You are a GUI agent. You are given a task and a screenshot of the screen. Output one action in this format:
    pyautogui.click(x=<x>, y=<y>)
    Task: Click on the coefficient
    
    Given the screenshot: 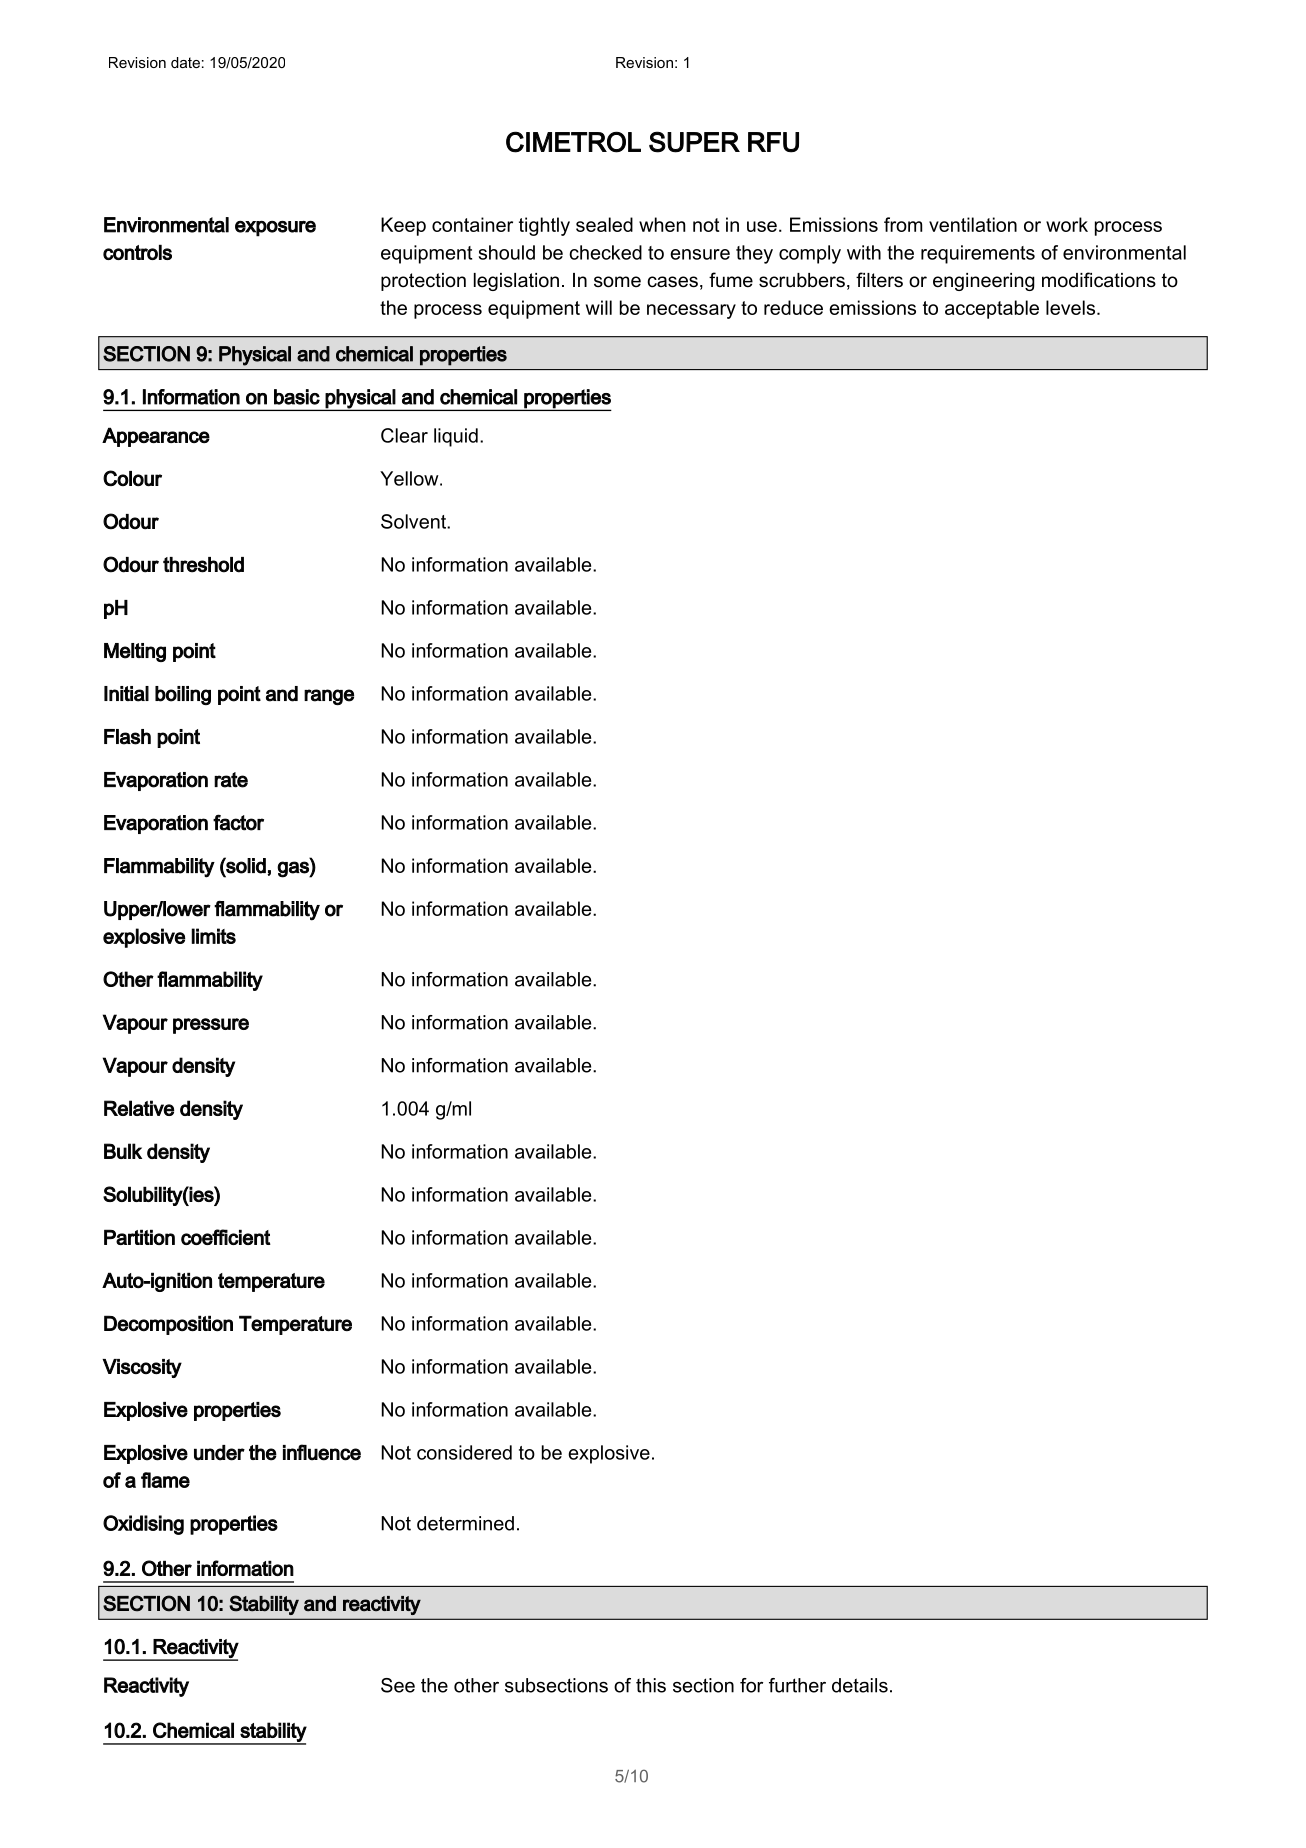 What is the action you would take?
    pyautogui.click(x=226, y=1237)
